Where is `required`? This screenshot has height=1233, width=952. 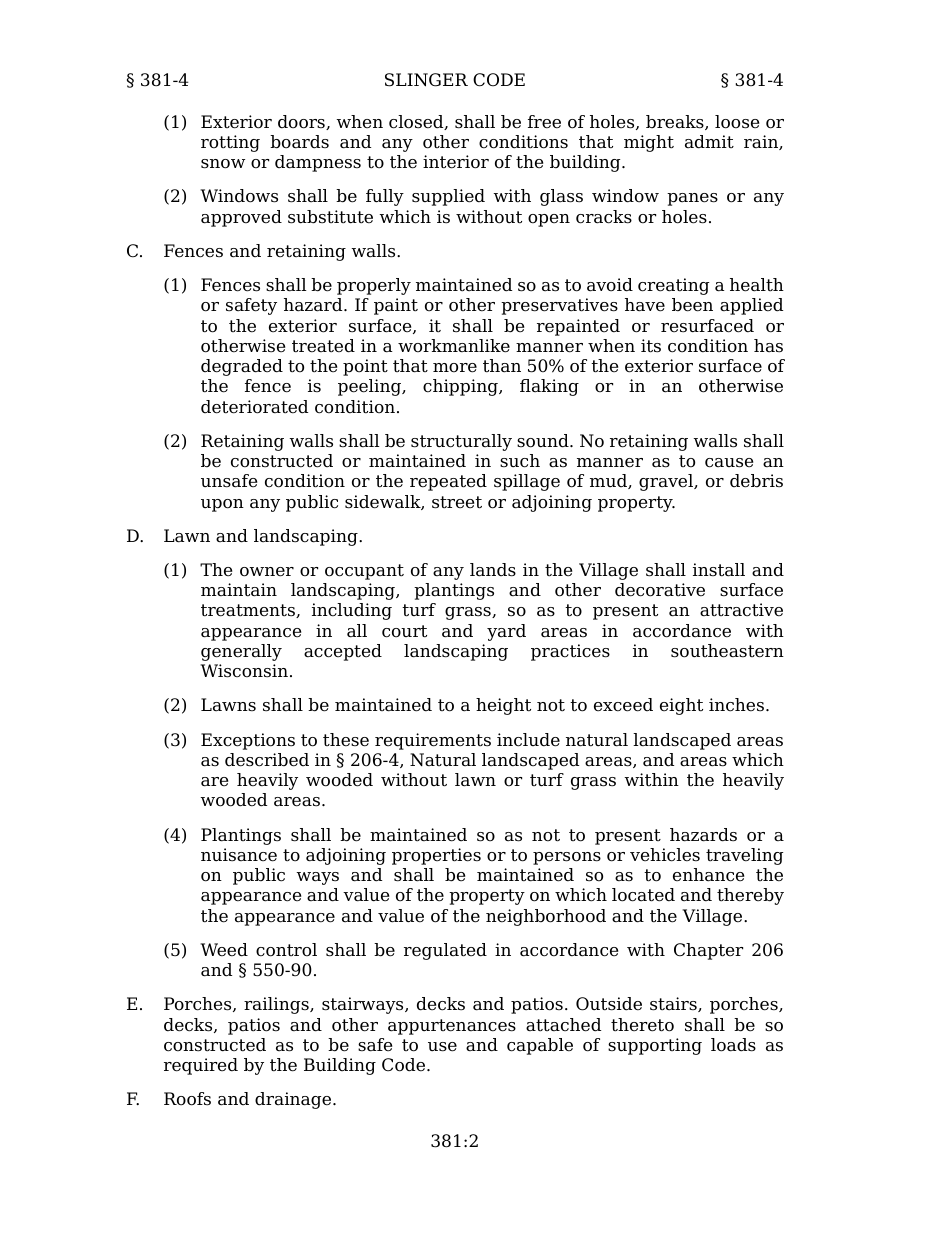
required is located at coordinates (201, 1066).
